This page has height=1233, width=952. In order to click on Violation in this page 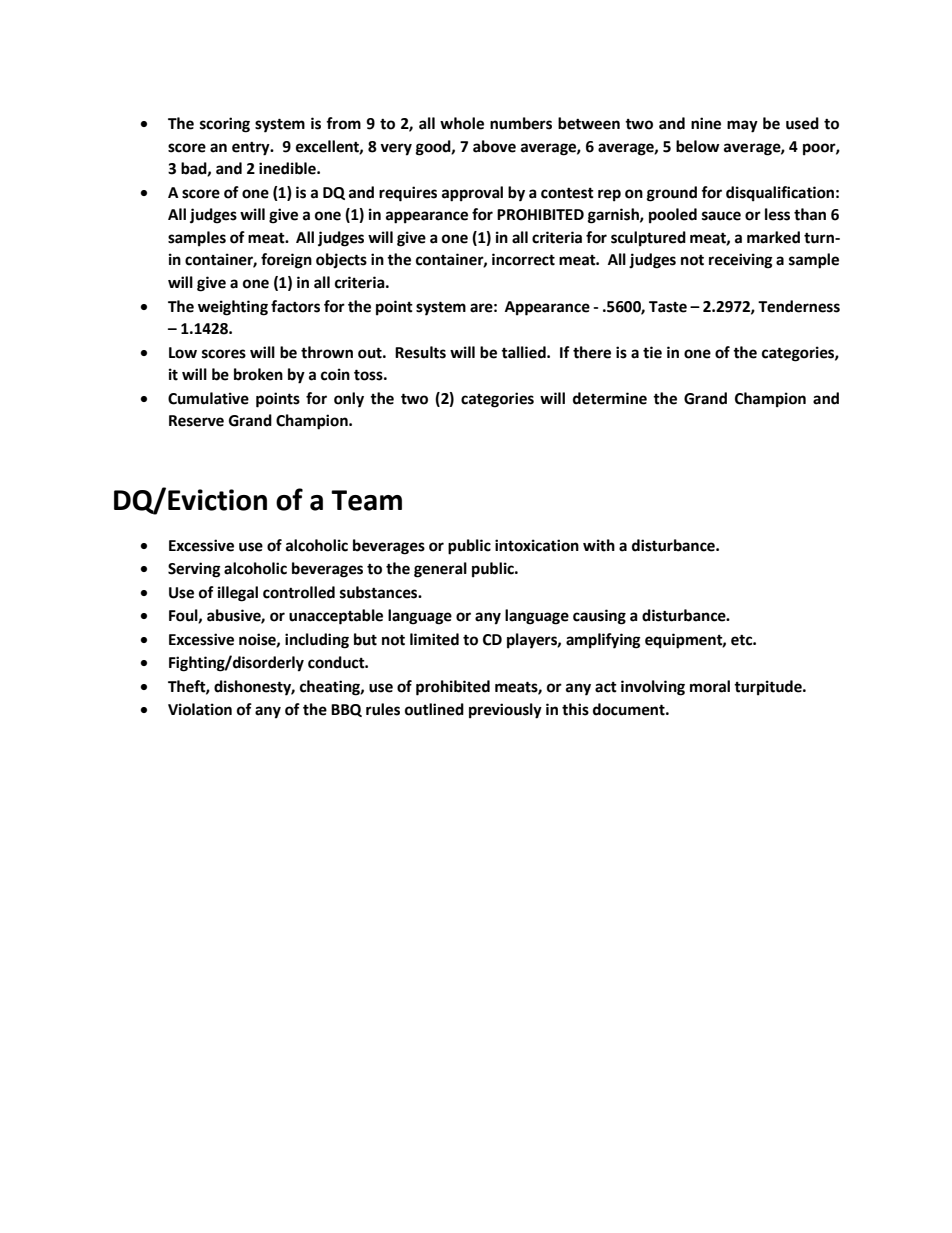, I will do `click(200, 709)`.
